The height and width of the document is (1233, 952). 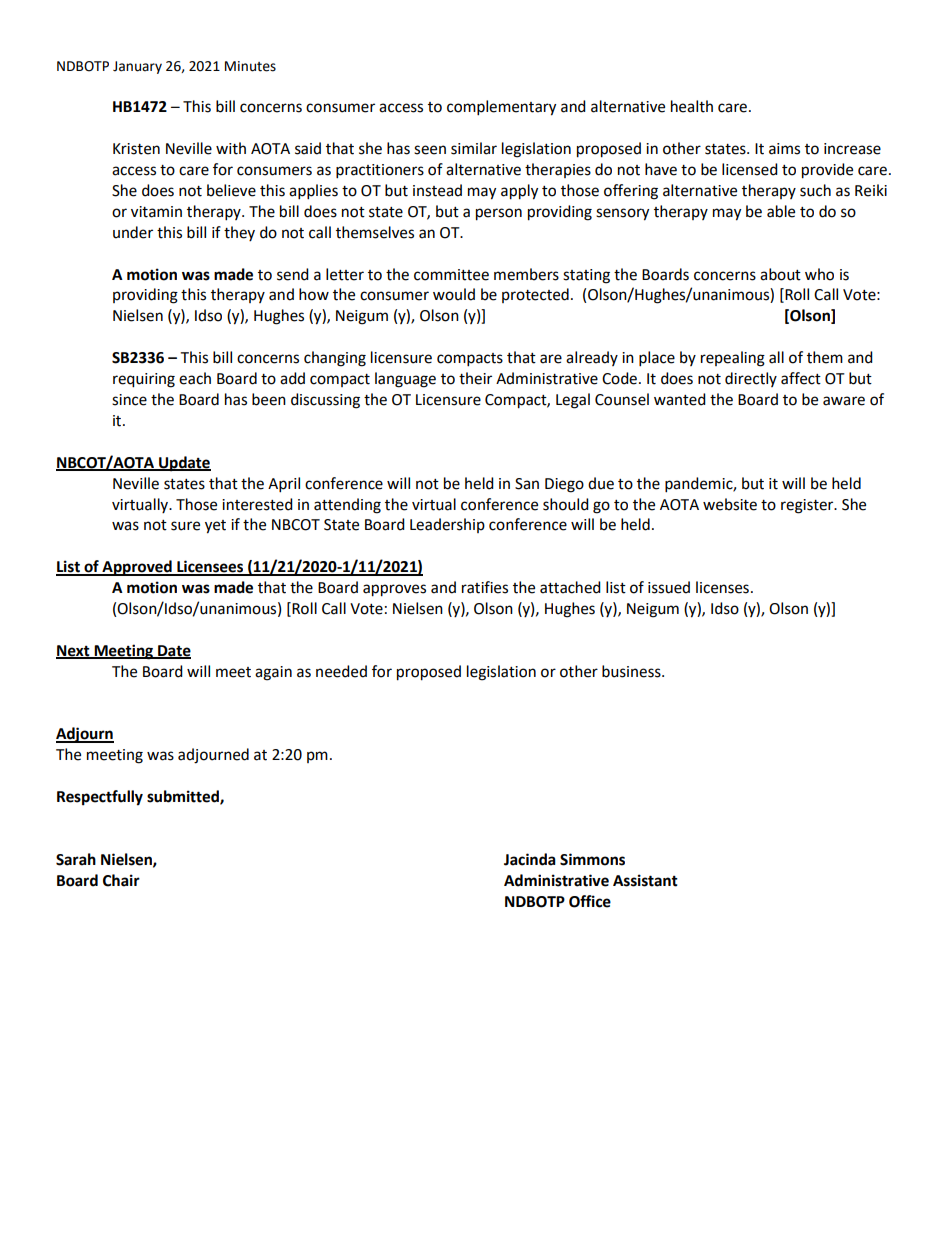 I want to click on complementary, so click(x=501, y=108).
